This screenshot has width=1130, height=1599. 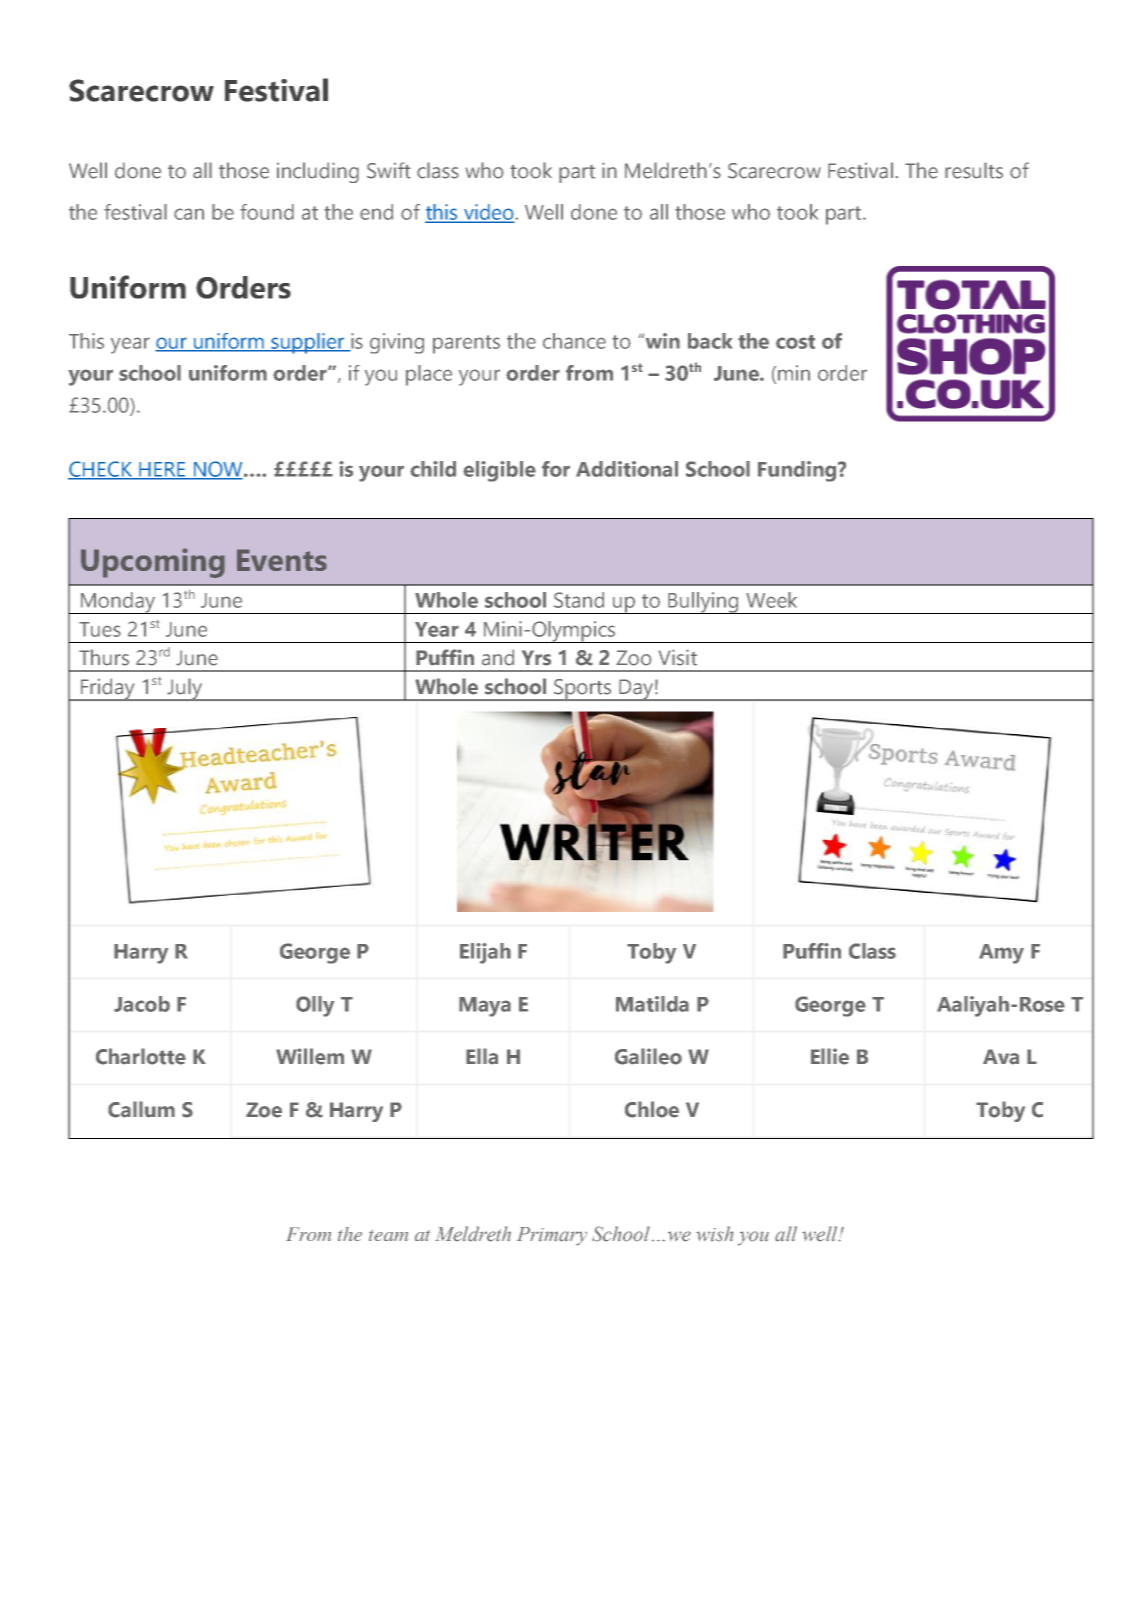 I want to click on results, so click(x=974, y=170).
